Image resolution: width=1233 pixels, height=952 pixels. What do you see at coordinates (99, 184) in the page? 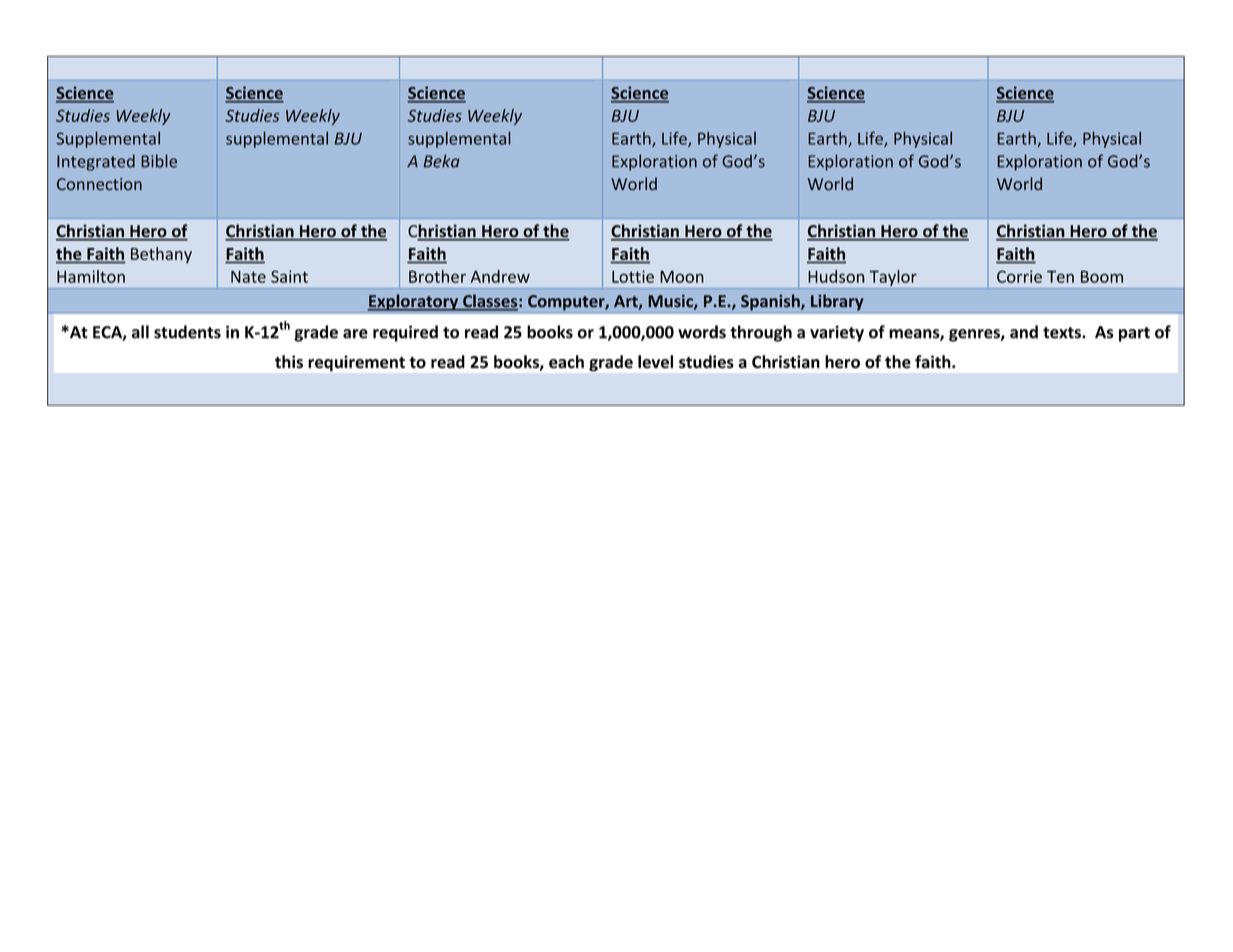
I see `Connection` at bounding box center [99, 184].
